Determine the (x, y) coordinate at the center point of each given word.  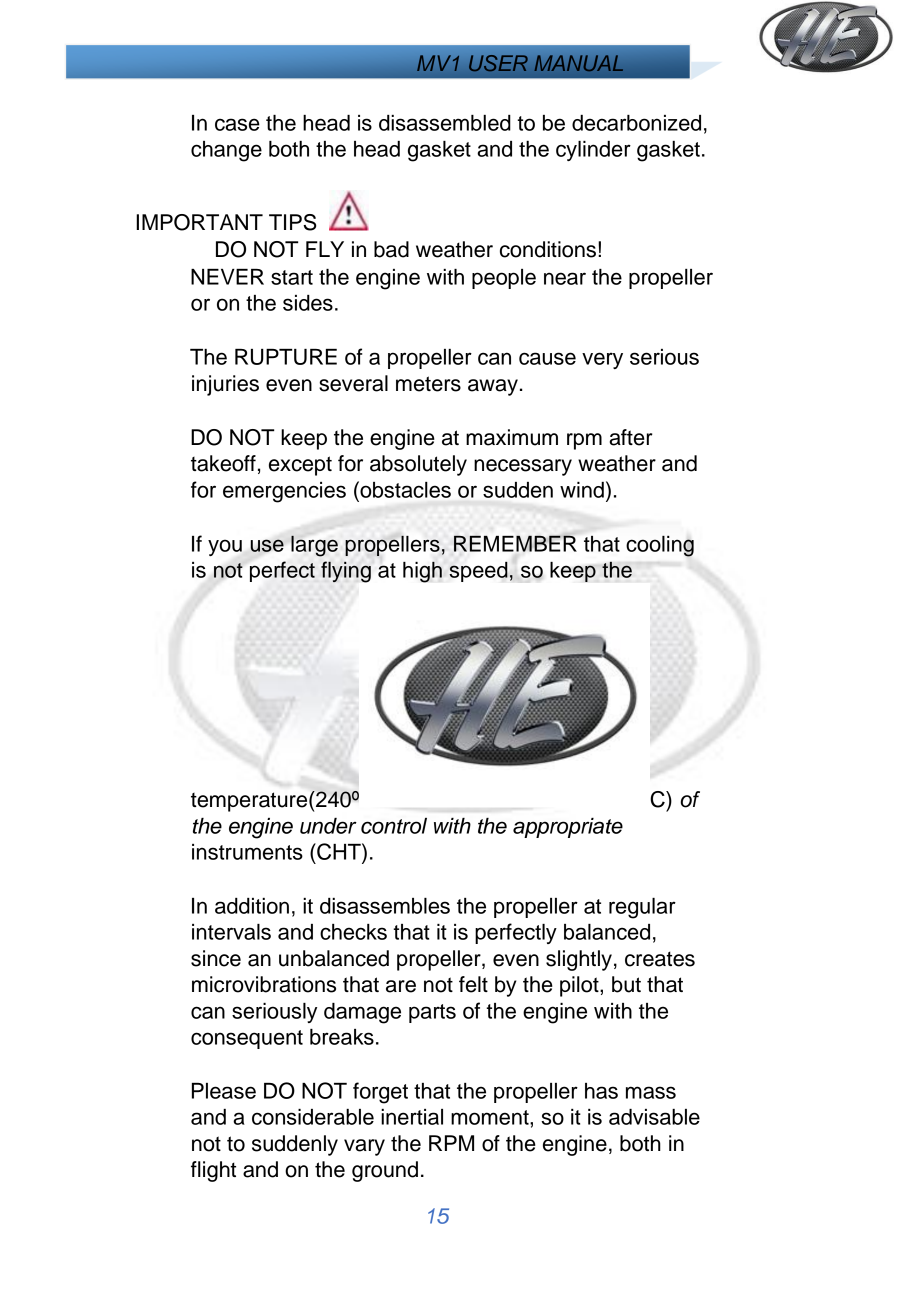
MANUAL (578, 63)
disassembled (445, 123)
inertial (412, 1117)
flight (213, 1171)
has (601, 1091)
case (237, 124)
